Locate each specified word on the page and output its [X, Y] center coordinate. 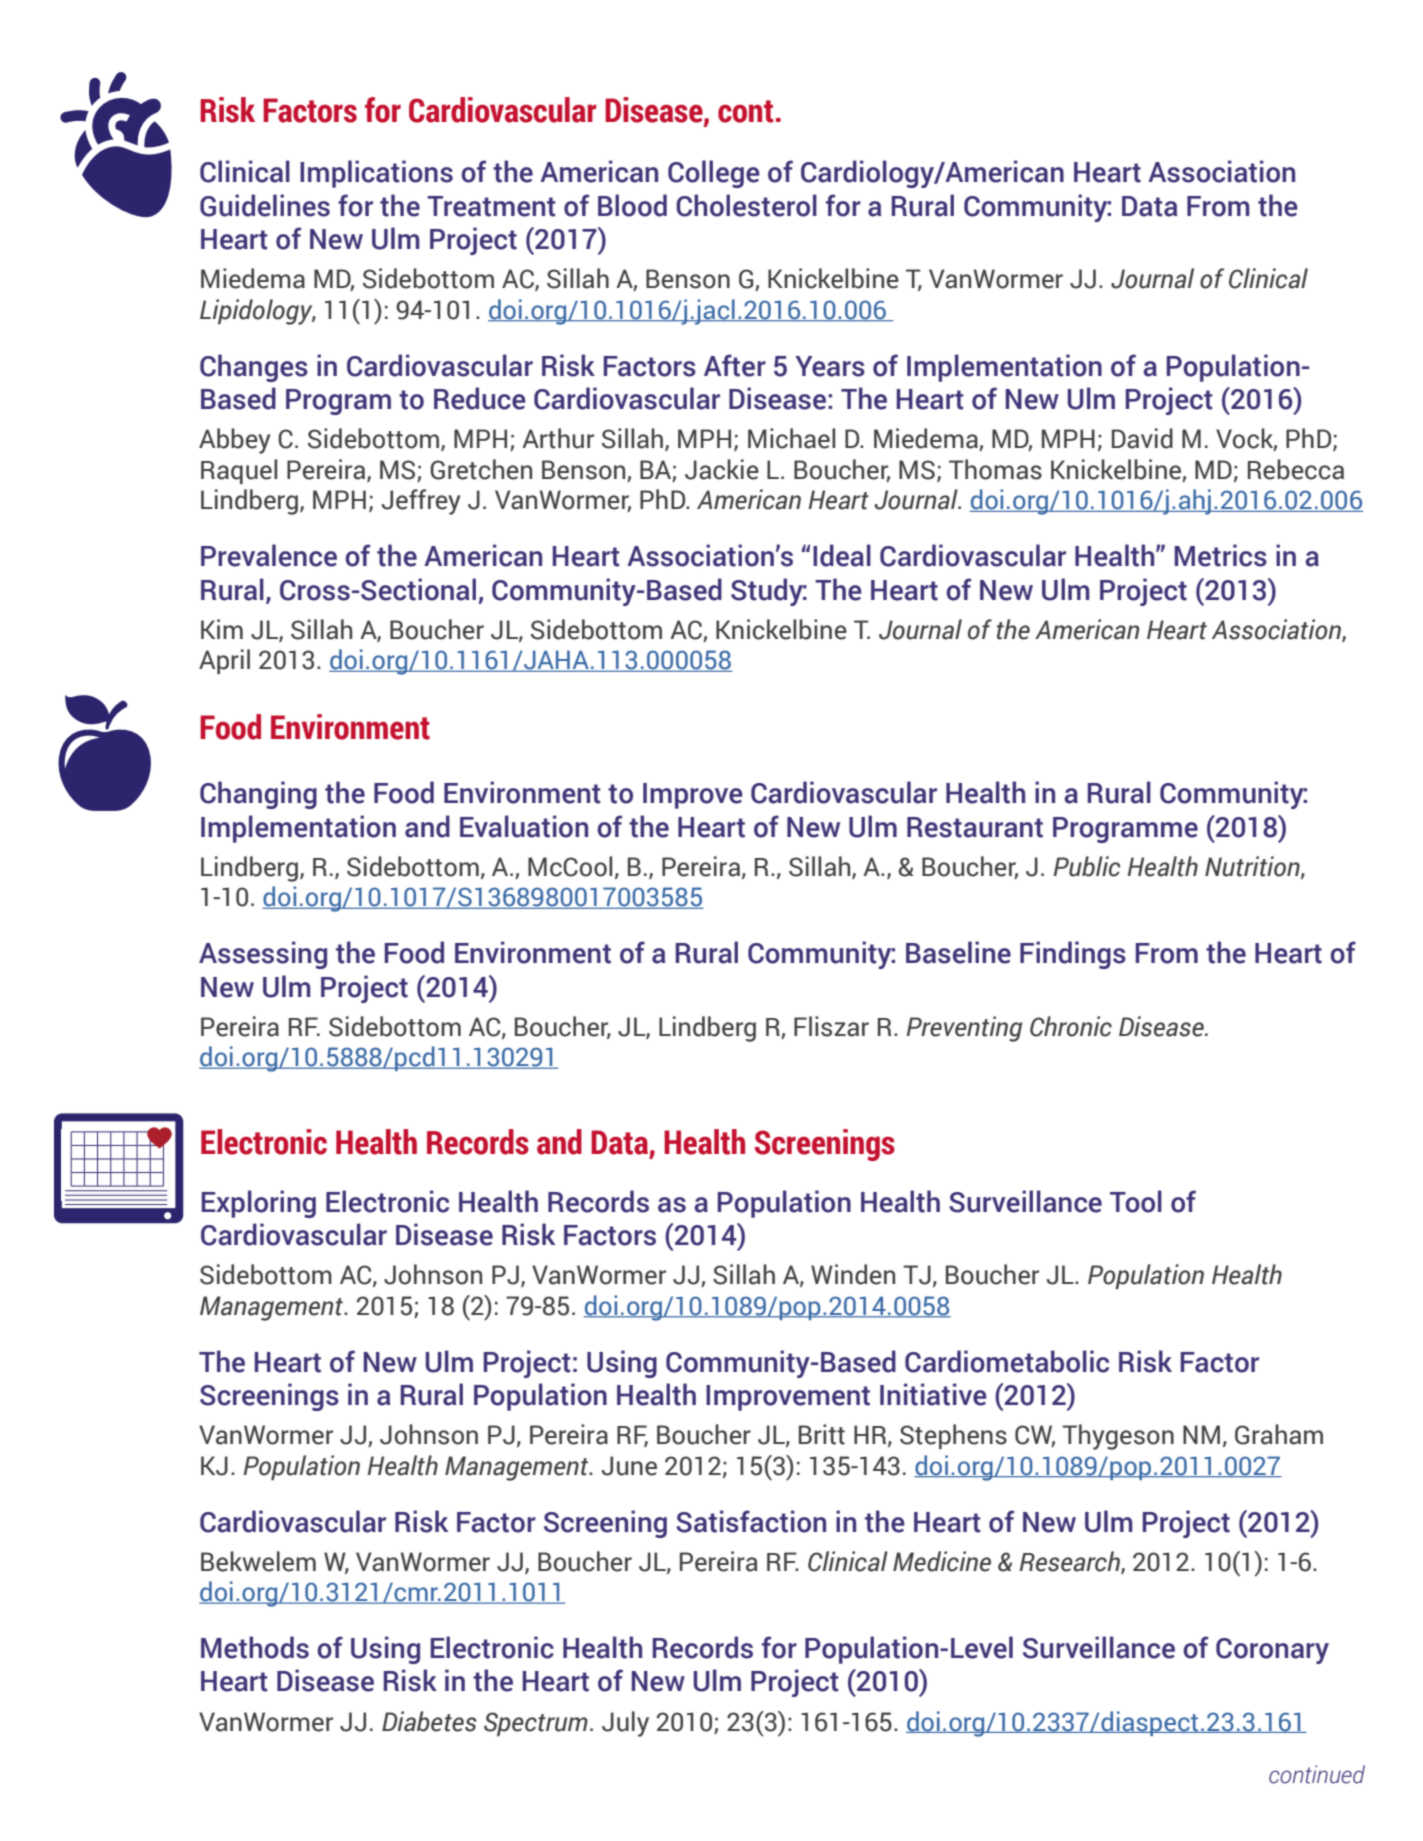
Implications [376, 174]
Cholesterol [746, 205]
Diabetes [429, 1721]
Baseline [958, 952]
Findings [1073, 955]
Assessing [263, 955]
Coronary [1272, 1651]
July [625, 1724]
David [1142, 438]
